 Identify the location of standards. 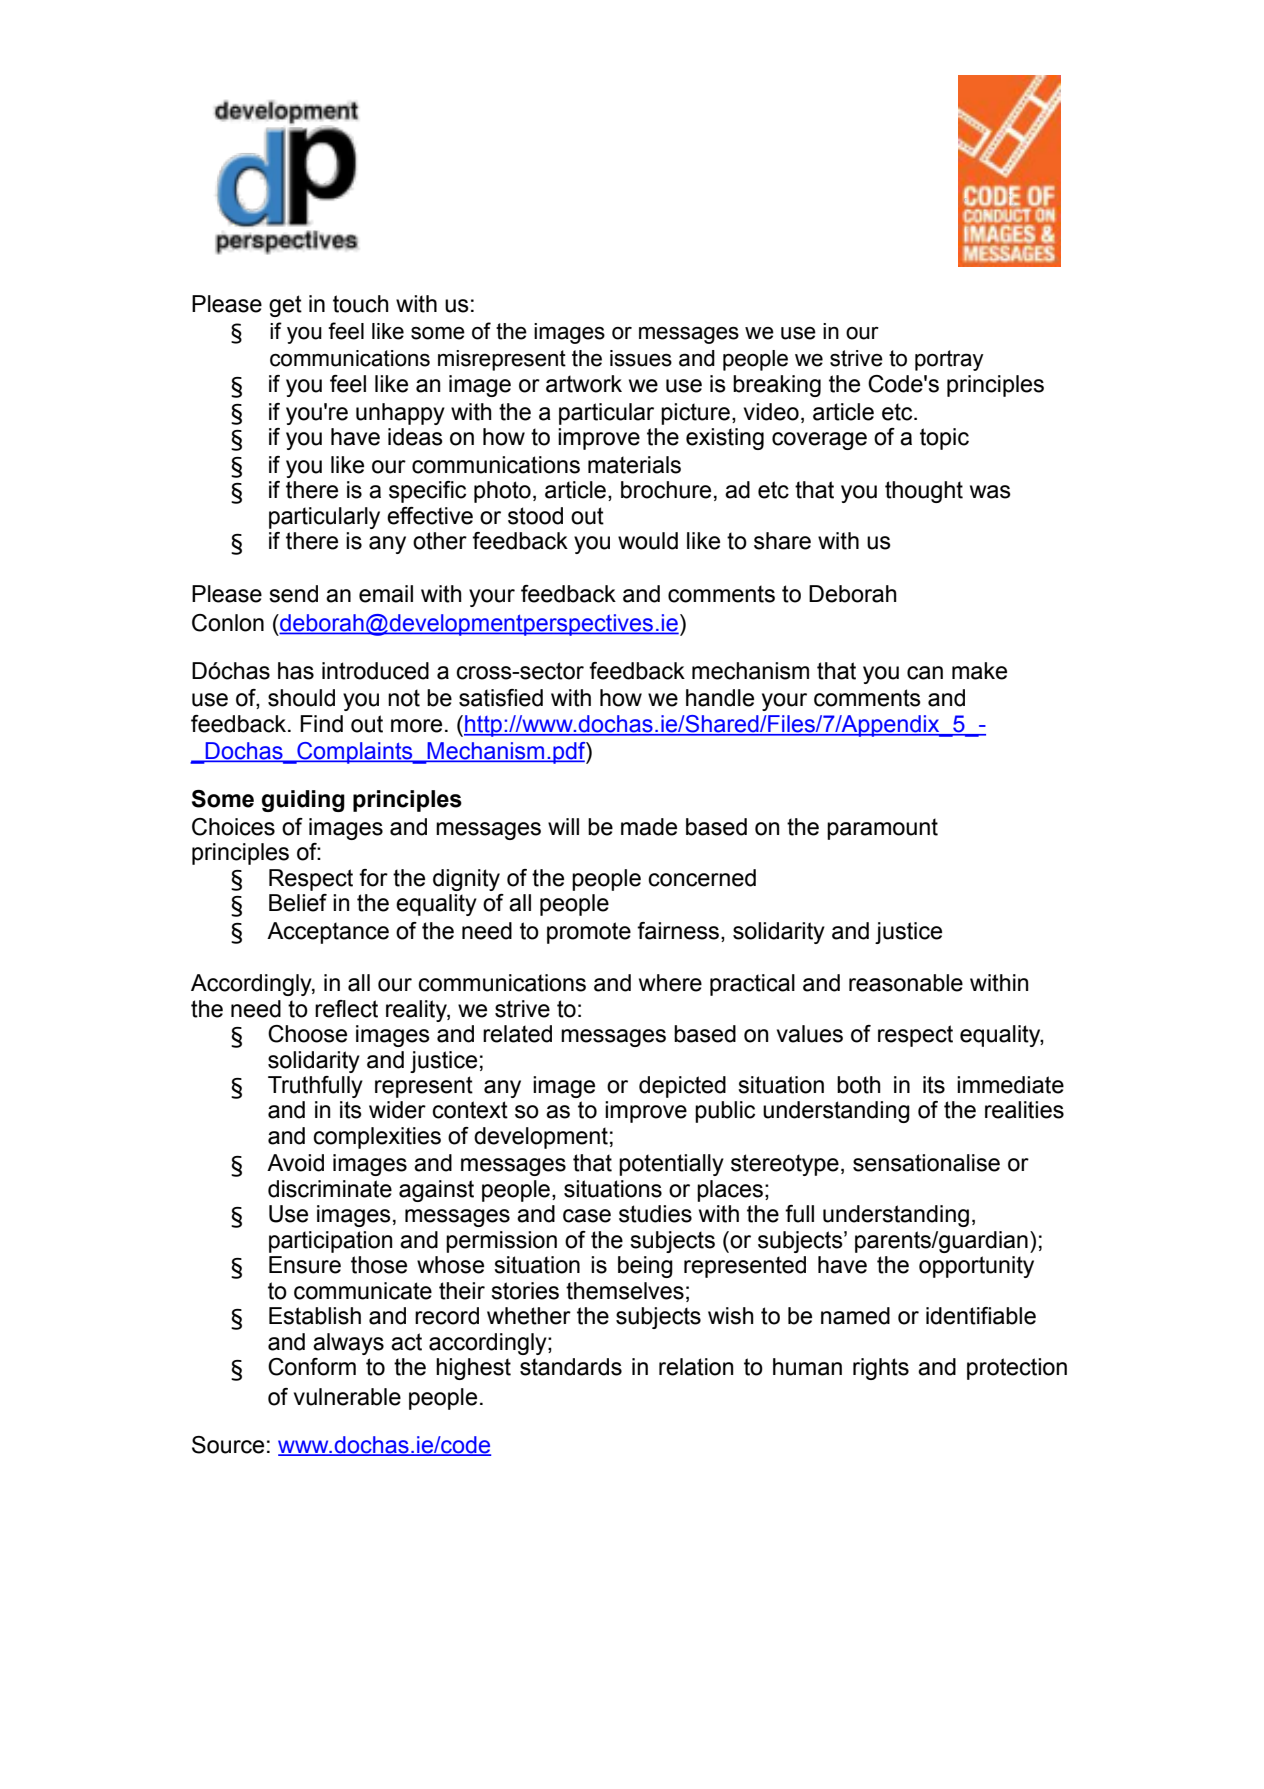
(571, 1367).
